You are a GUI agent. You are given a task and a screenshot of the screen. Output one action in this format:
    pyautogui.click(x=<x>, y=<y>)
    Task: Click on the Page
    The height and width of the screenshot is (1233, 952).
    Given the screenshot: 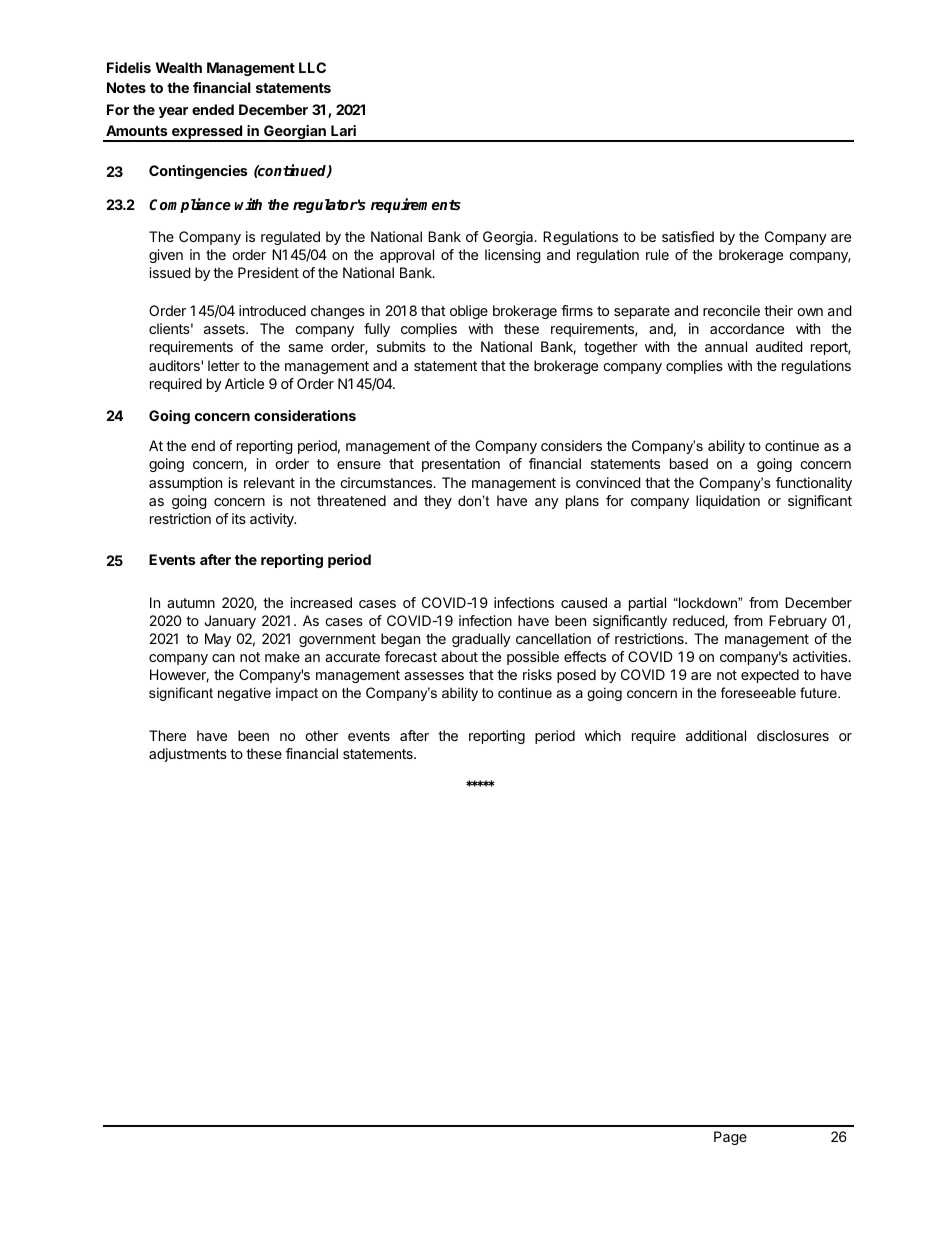 What is the action you would take?
    pyautogui.click(x=730, y=1138)
